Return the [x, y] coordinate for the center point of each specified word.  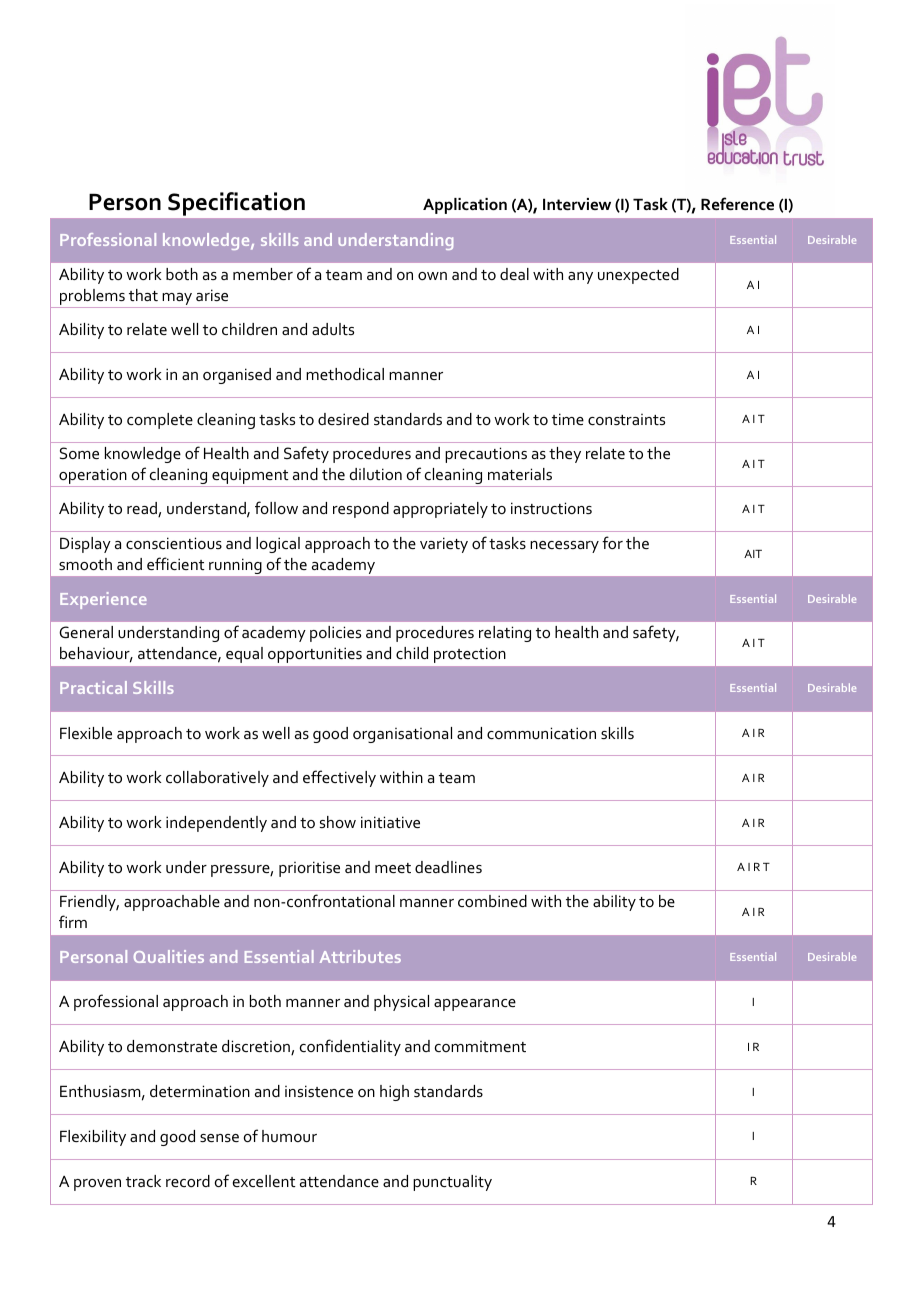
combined [492, 901]
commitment [480, 1046]
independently [216, 824]
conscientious [174, 543]
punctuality [452, 1183]
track [143, 1181]
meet [393, 868]
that [143, 295]
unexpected [638, 276]
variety [444, 545]
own [432, 276]
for [612, 542]
